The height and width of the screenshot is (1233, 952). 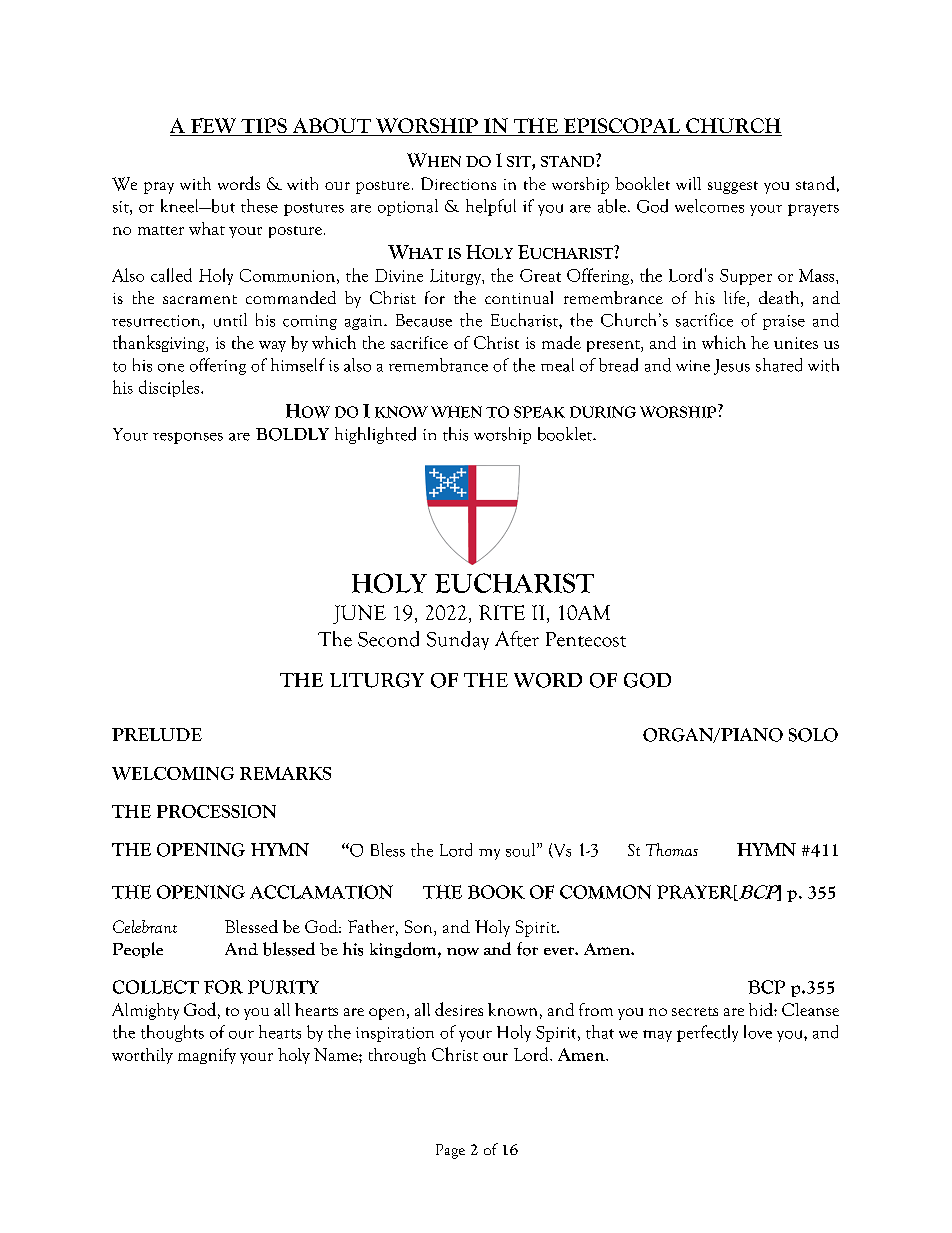 I want to click on responses, so click(x=188, y=438).
